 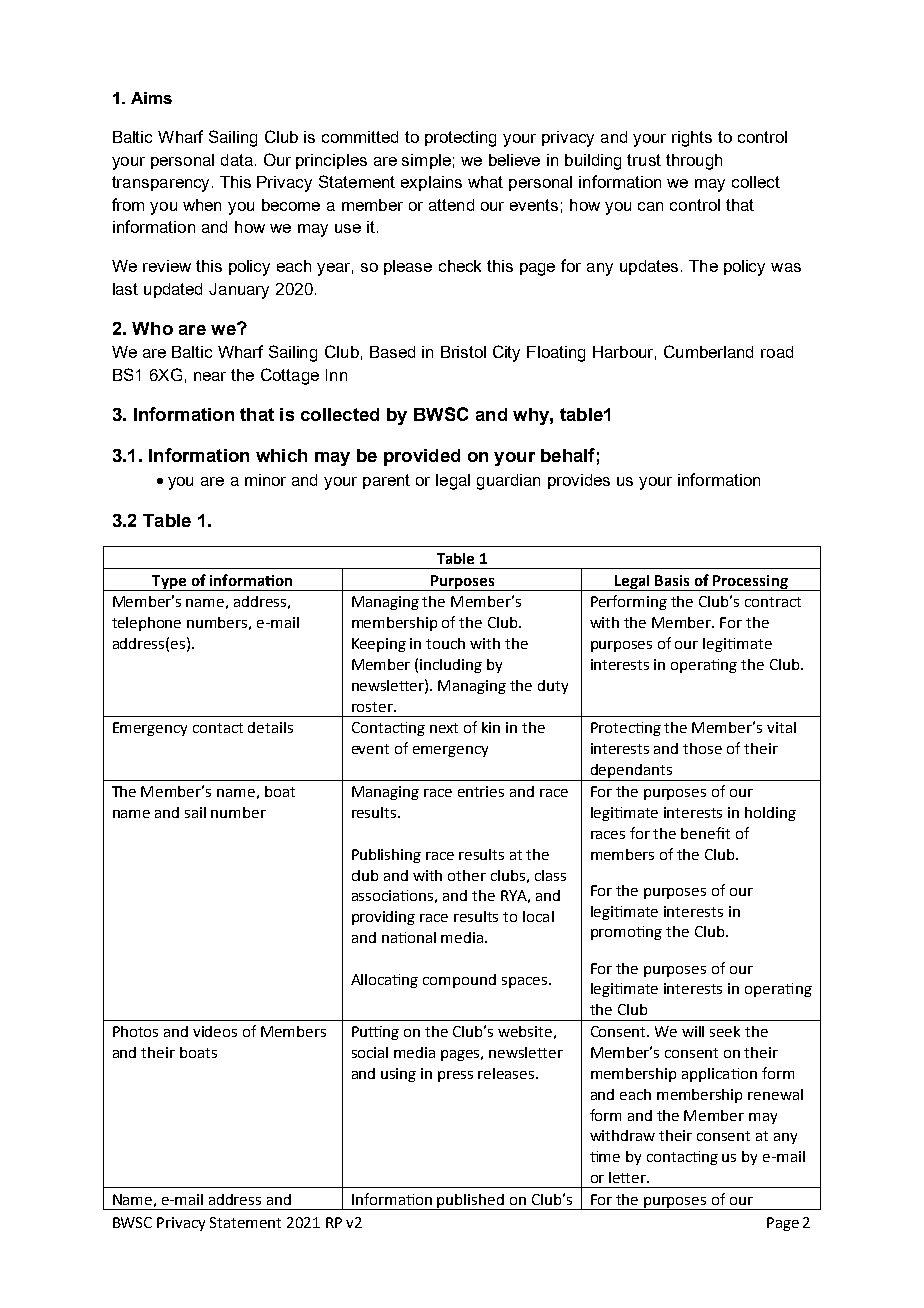 What do you see at coordinates (215, 1031) in the document?
I see `videos` at bounding box center [215, 1031].
